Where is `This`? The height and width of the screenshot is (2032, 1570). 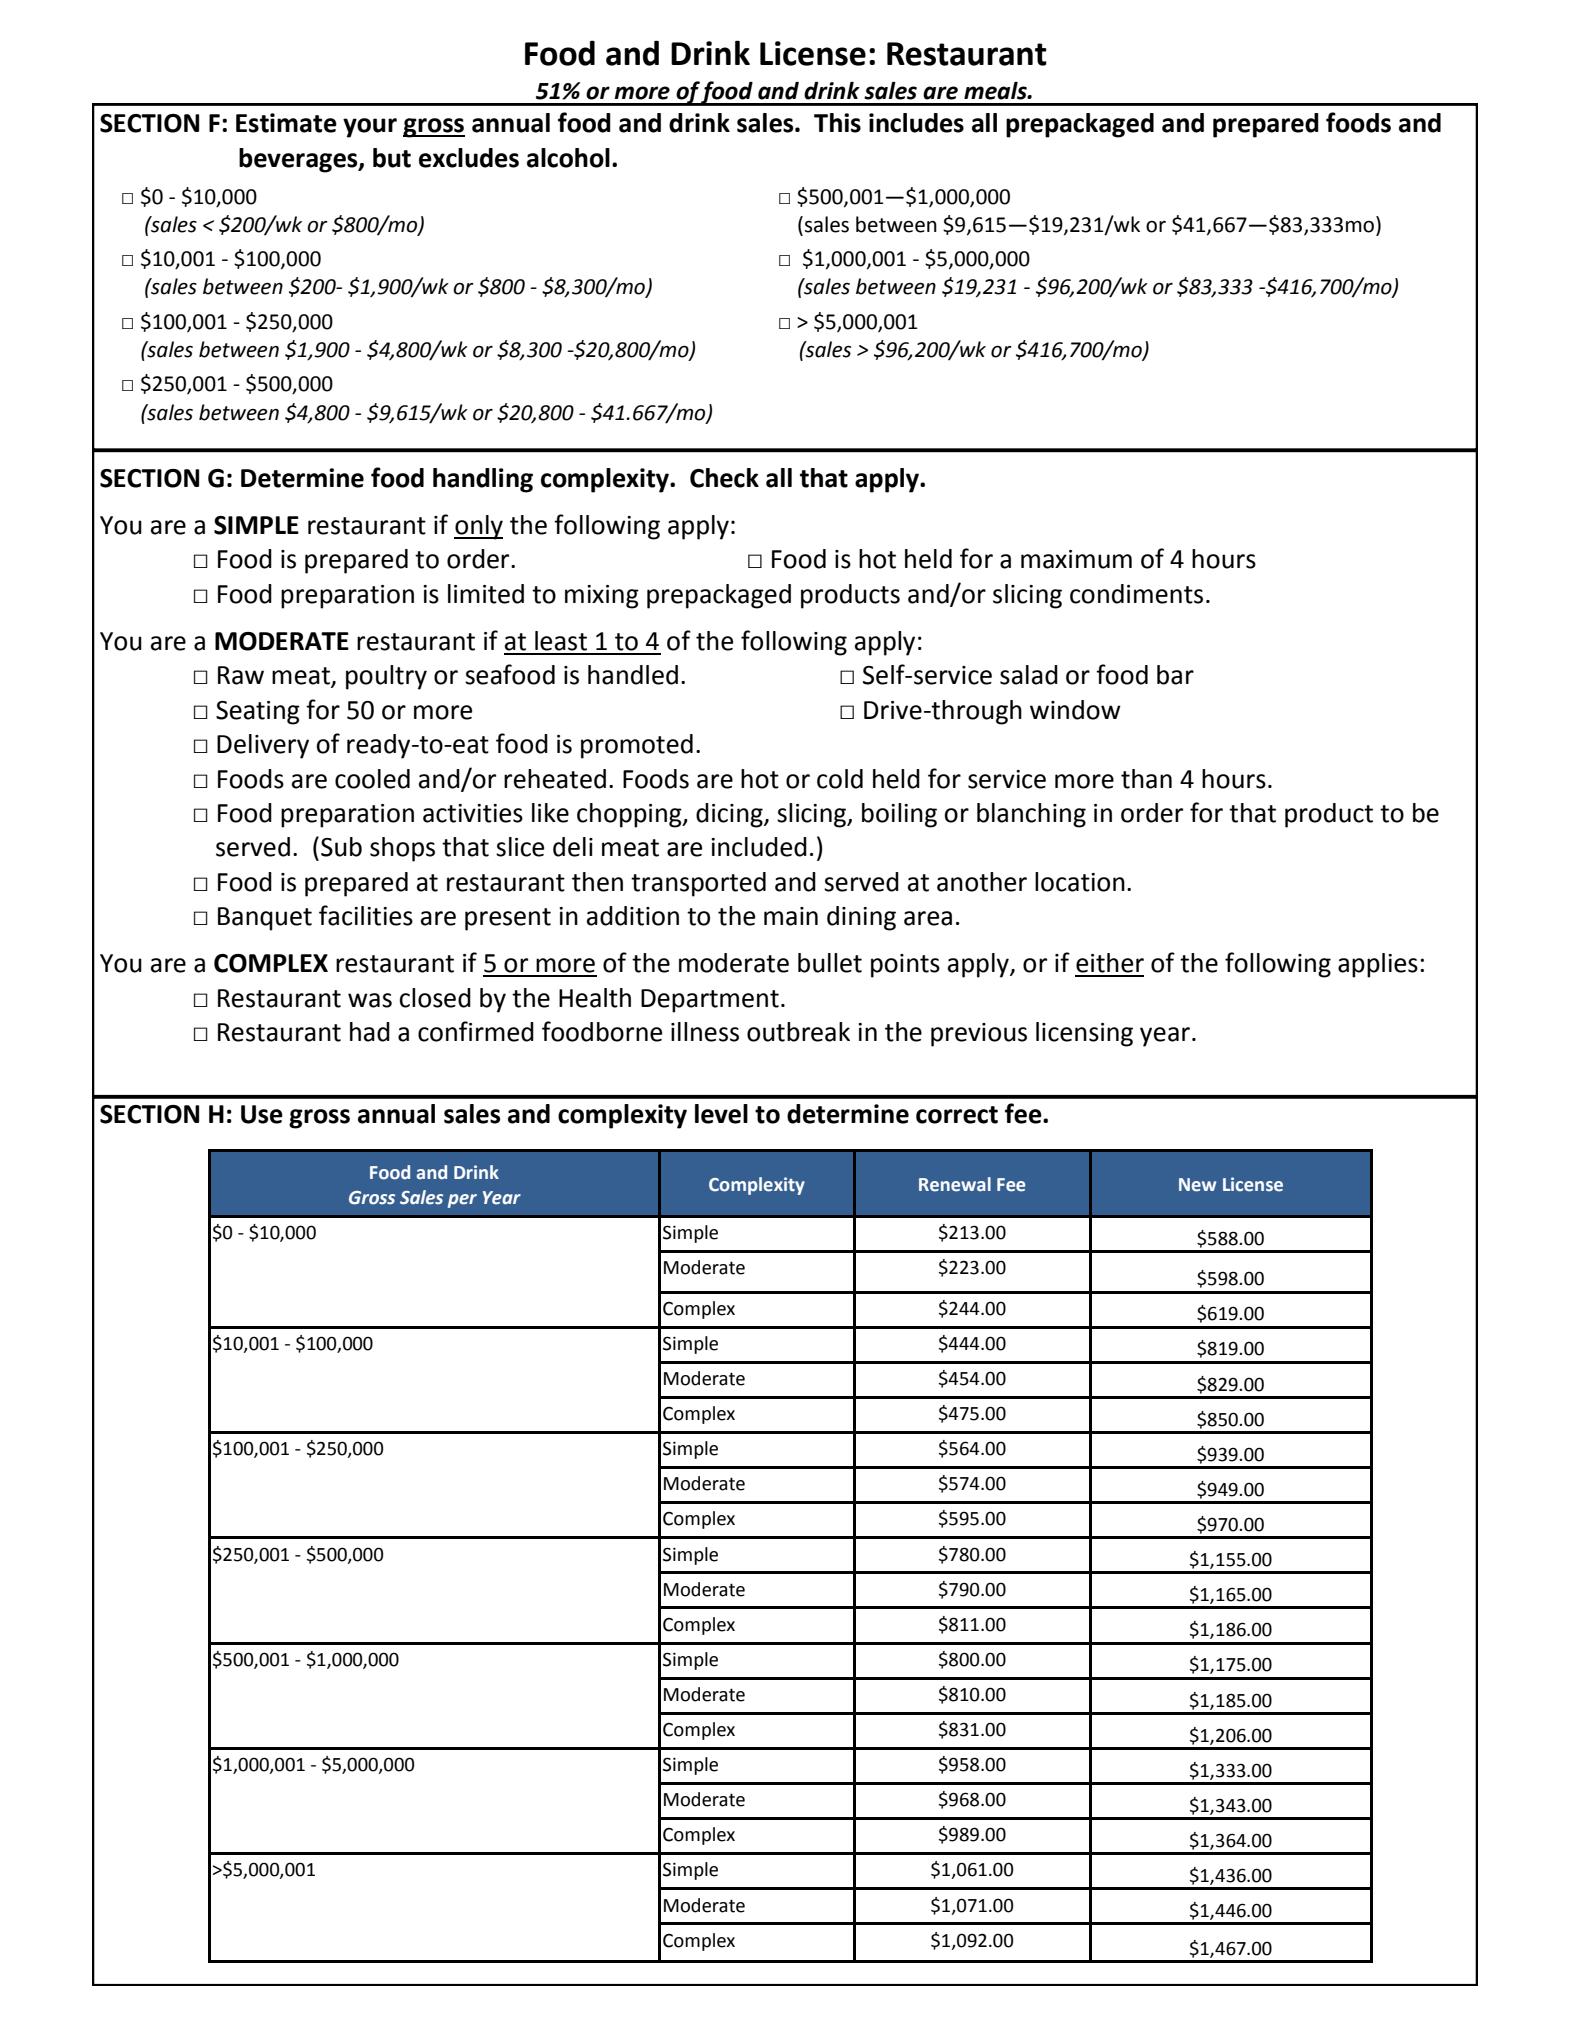 This is located at coordinates (837, 123).
